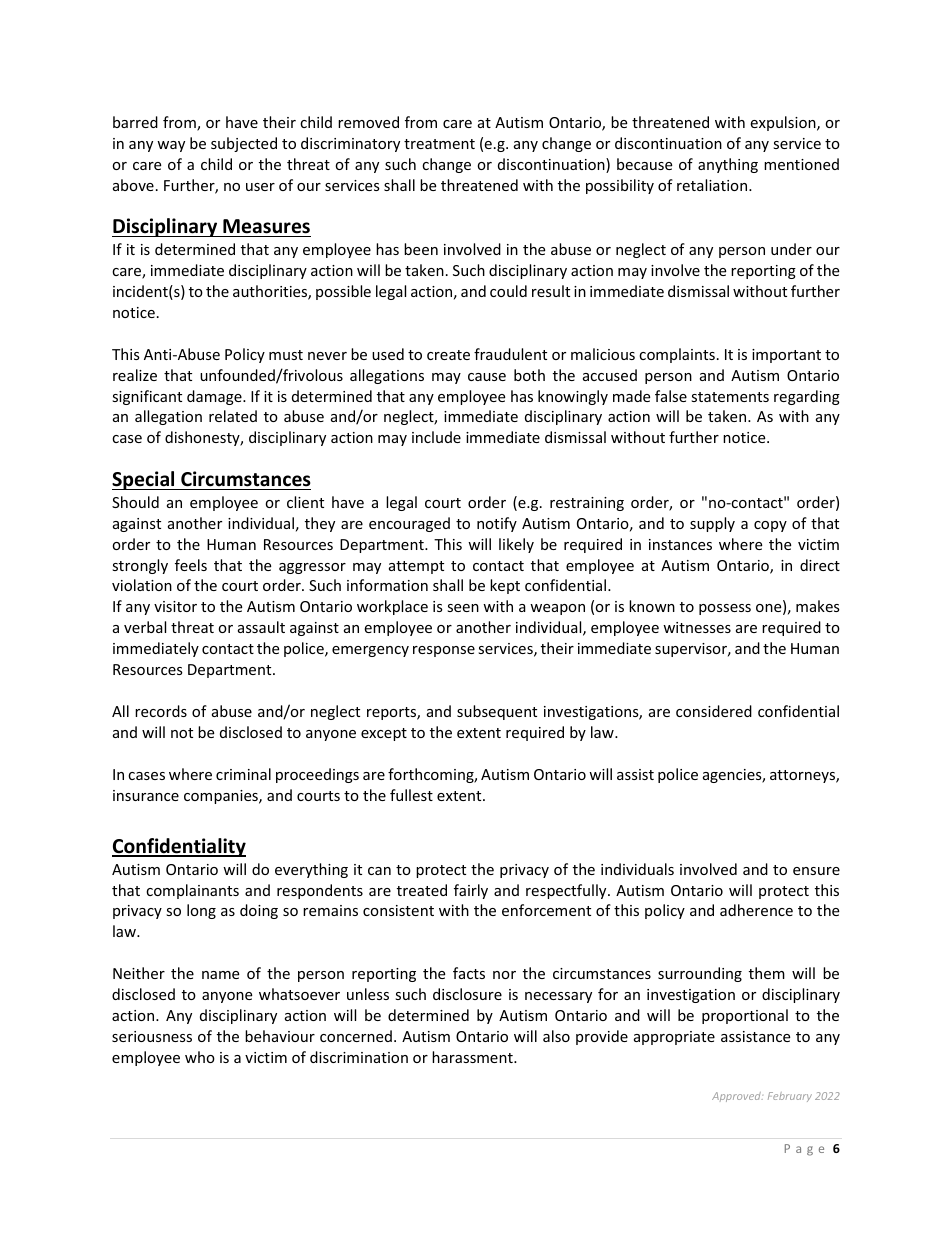 The image size is (952, 1233). I want to click on anything, so click(728, 165).
